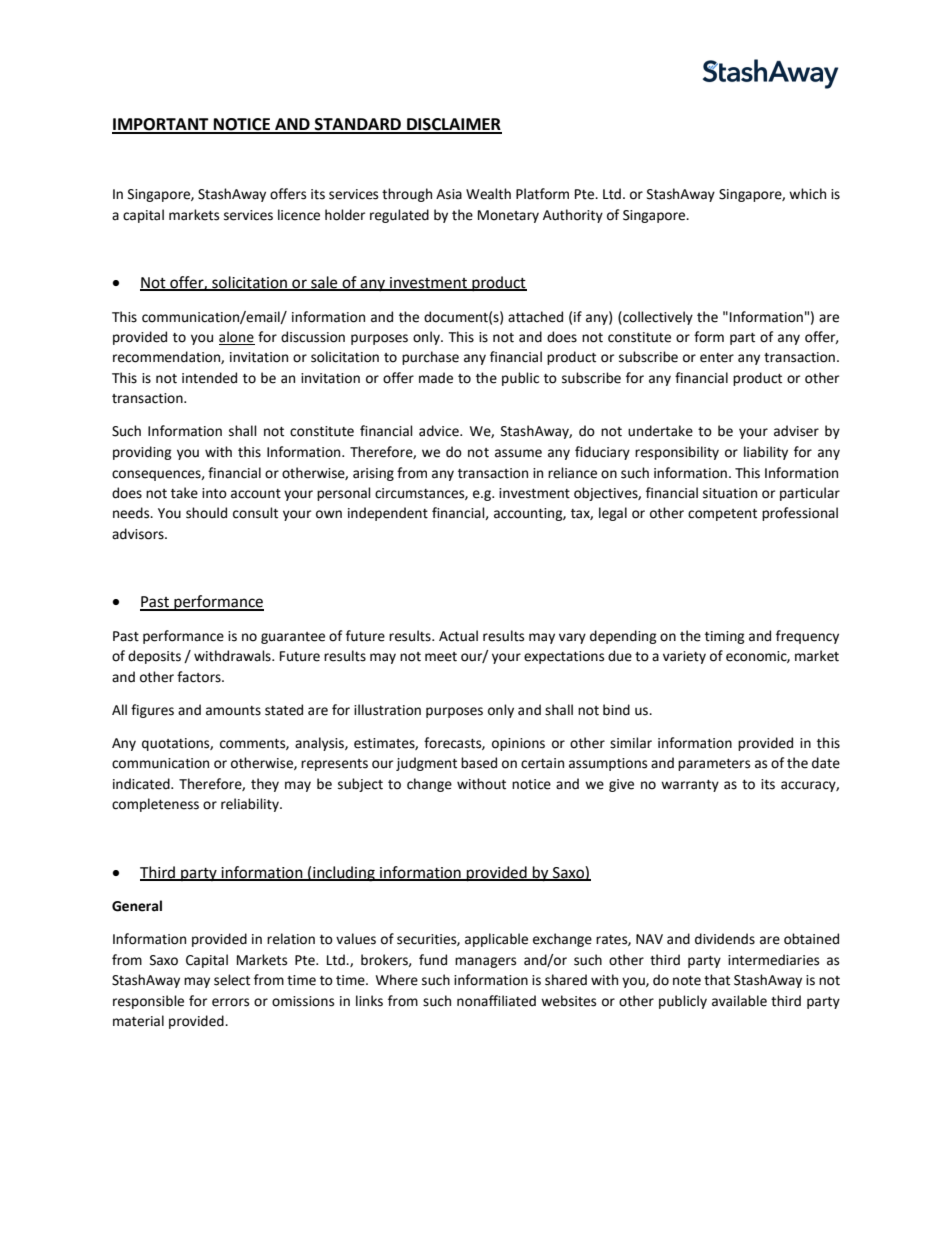 This page has width=952, height=1233. What do you see at coordinates (722, 515) in the page?
I see `competent` at bounding box center [722, 515].
